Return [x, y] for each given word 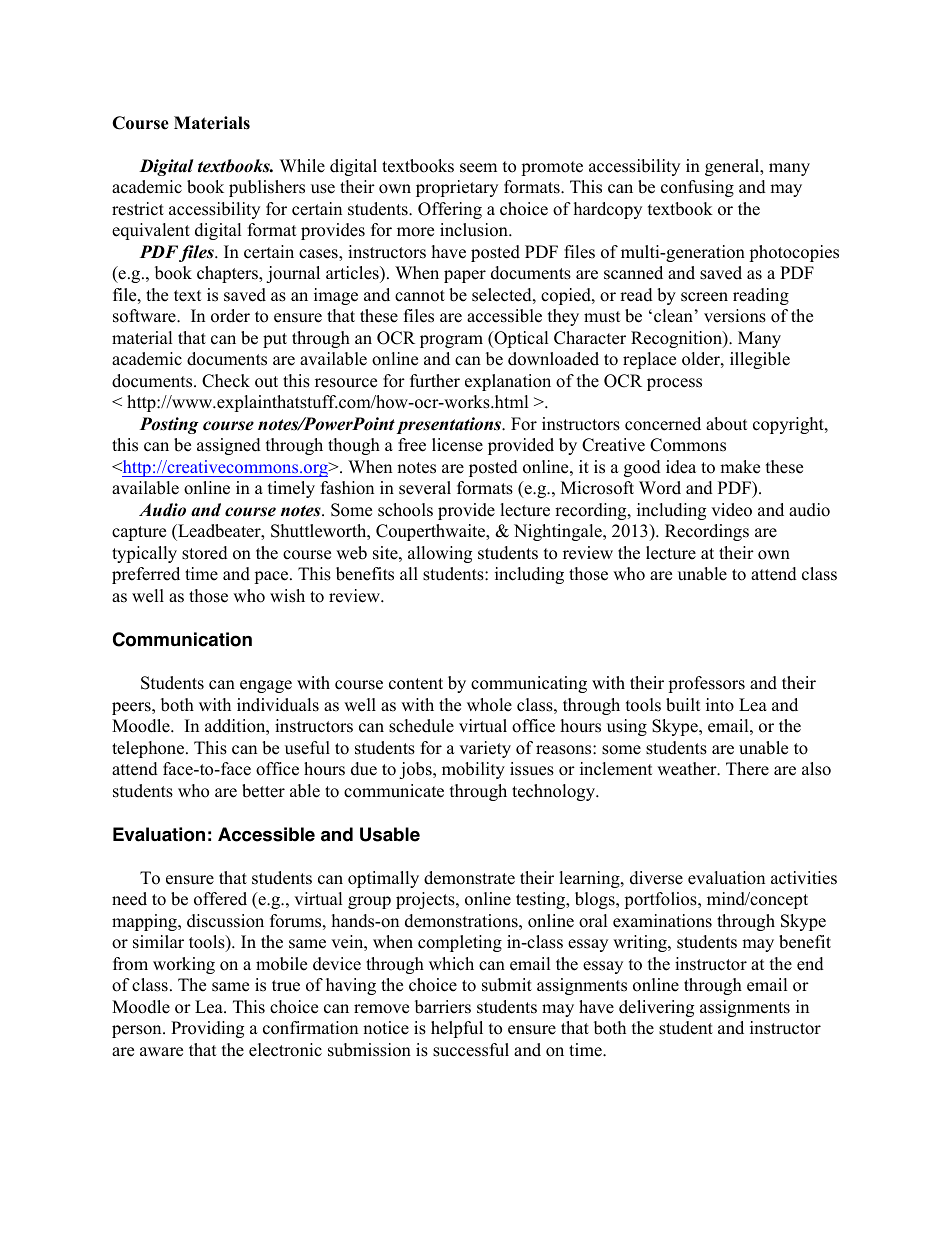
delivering [656, 1008]
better [263, 791]
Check [226, 381]
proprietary [457, 188]
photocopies [794, 253]
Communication [182, 639]
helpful [457, 1029]
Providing [207, 1029]
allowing [440, 554]
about [727, 424]
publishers [267, 188]
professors [706, 684]
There [747, 769]
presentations [450, 425]
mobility [473, 770]
